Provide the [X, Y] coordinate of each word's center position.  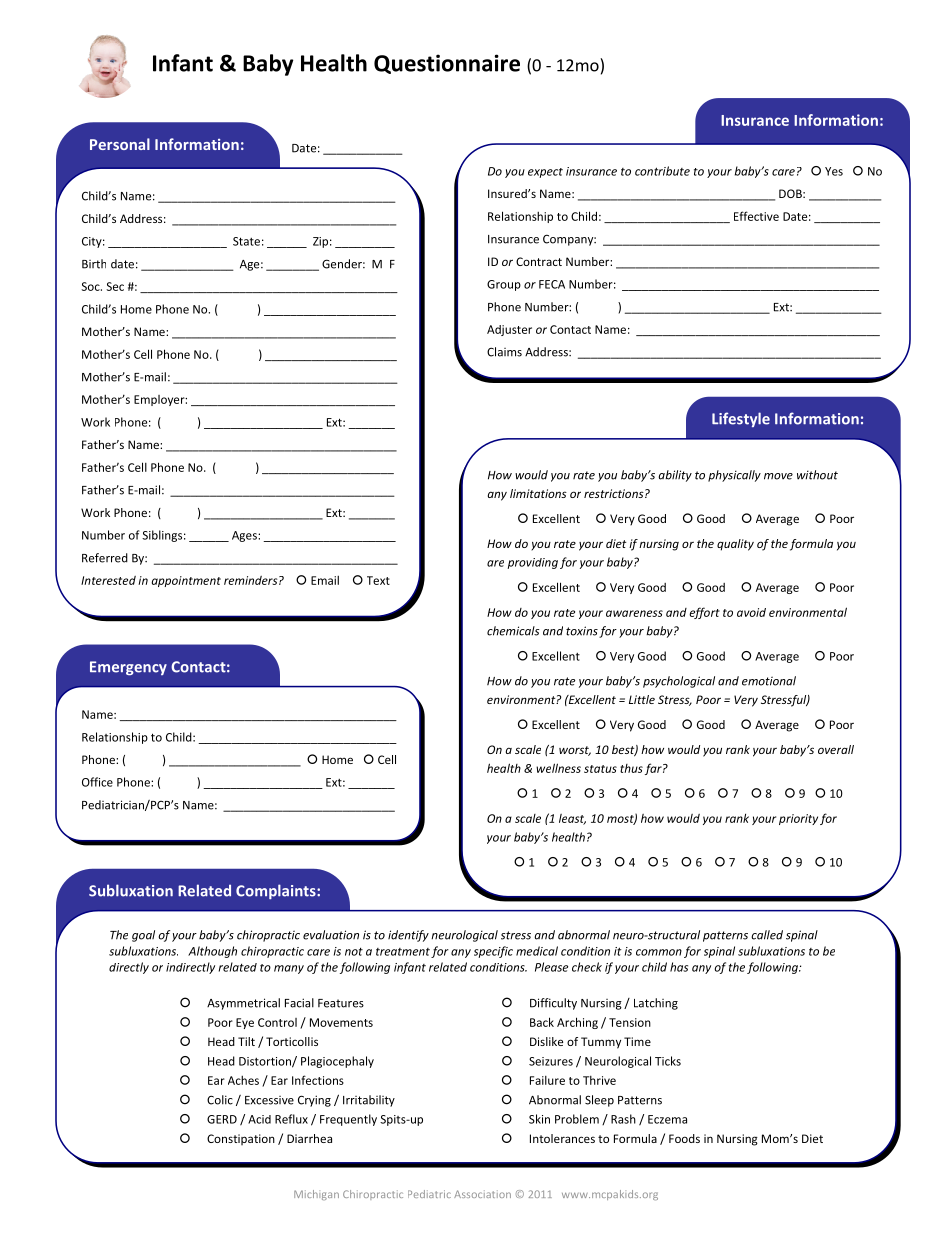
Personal [120, 144]
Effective [756, 216]
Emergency [128, 668]
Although [212, 952]
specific [493, 952]
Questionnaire [447, 64]
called [767, 935]
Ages [245, 536]
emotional [769, 681]
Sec [115, 286]
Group [504, 285]
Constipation [241, 1139]
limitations [538, 493]
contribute [662, 171]
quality [735, 545]
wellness [558, 768]
